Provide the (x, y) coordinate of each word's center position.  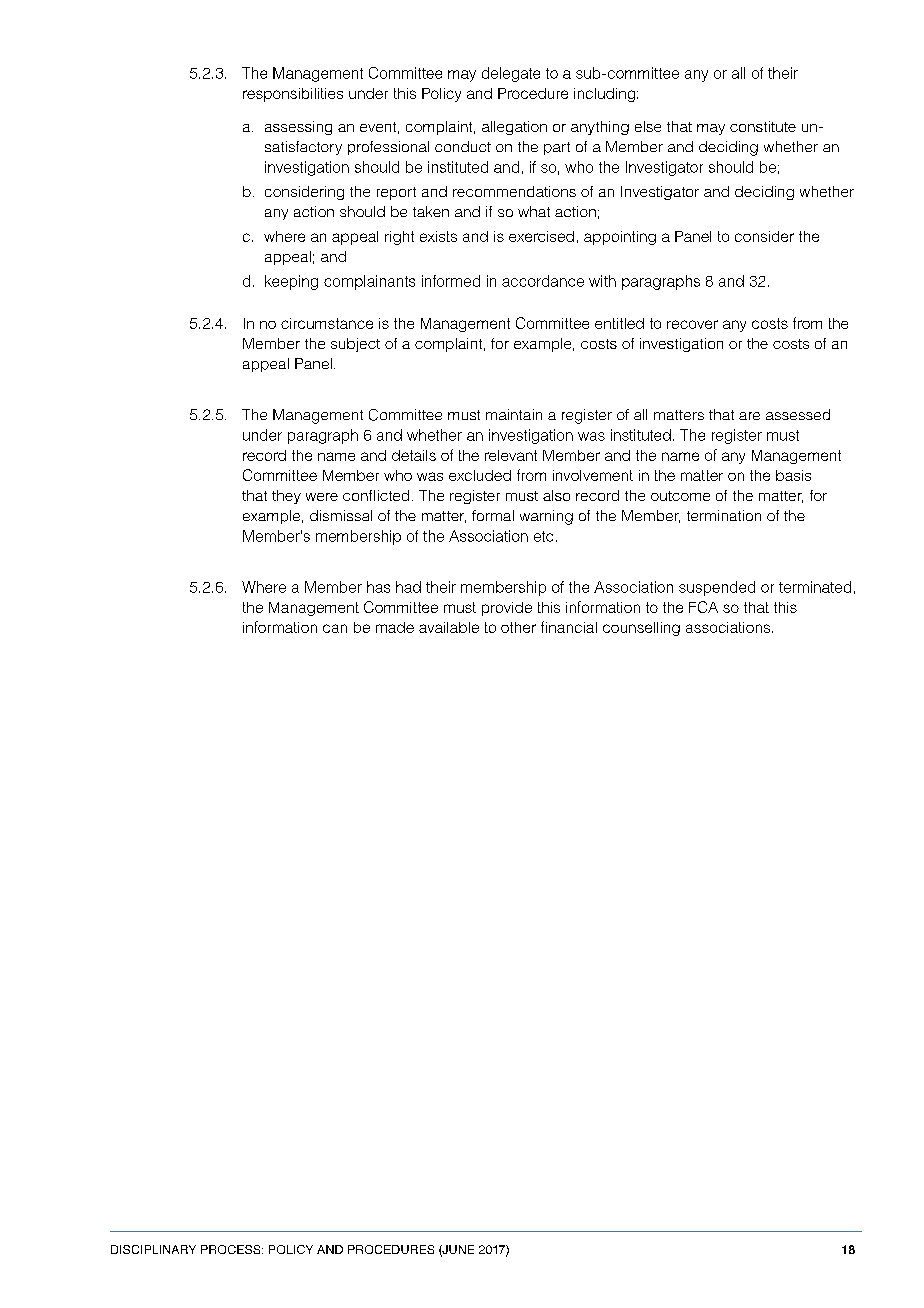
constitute (763, 126)
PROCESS (232, 1249)
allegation (514, 128)
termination (724, 515)
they (286, 497)
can (335, 628)
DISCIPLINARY (153, 1249)
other (518, 627)
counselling (641, 629)
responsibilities (293, 95)
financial (569, 627)
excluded (480, 475)
